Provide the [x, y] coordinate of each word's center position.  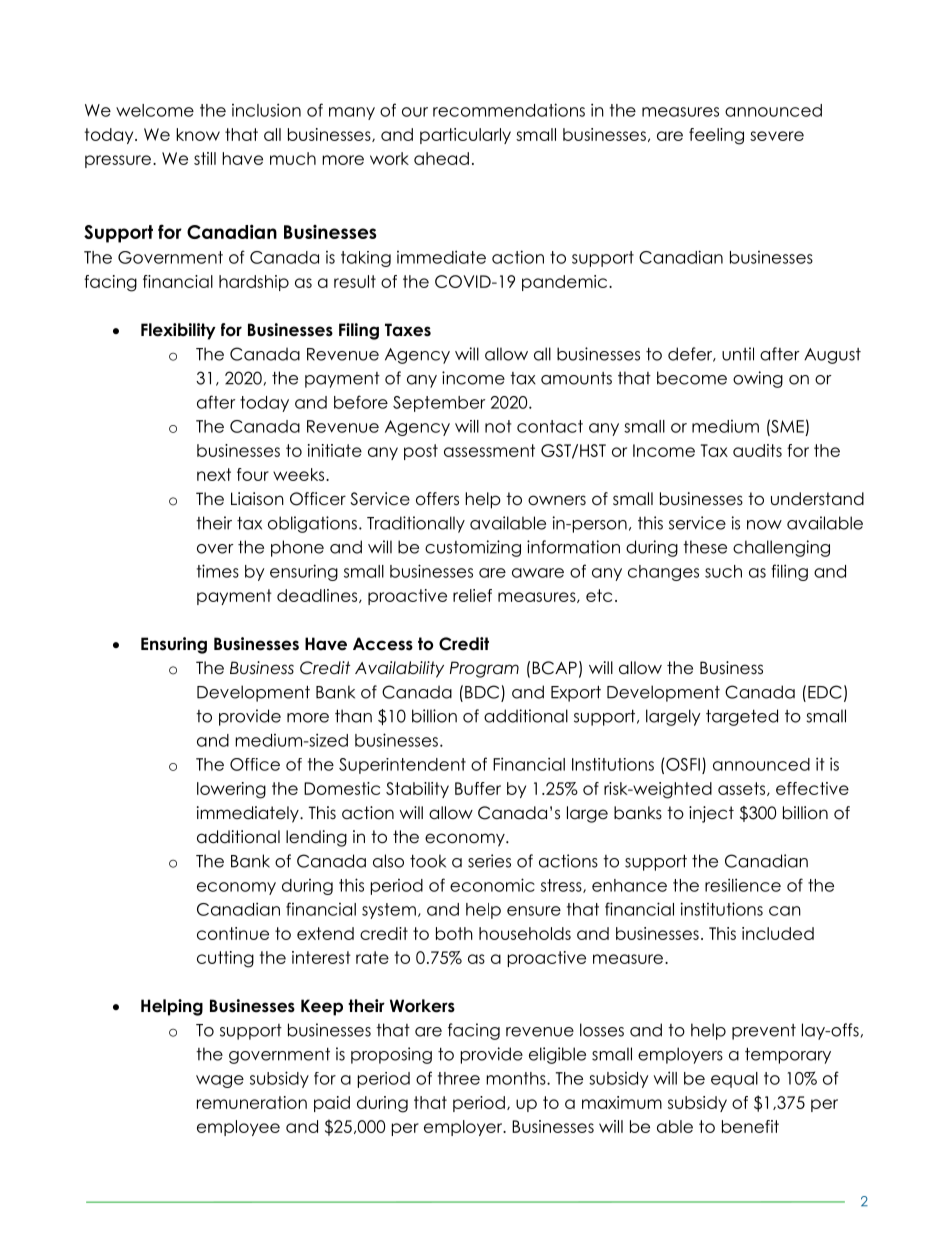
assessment [489, 450]
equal [734, 1080]
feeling [716, 136]
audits [757, 450]
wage [220, 1081]
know [198, 134]
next [214, 474]
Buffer [478, 788]
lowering [231, 790]
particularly [465, 136]
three [459, 1078]
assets [743, 789]
